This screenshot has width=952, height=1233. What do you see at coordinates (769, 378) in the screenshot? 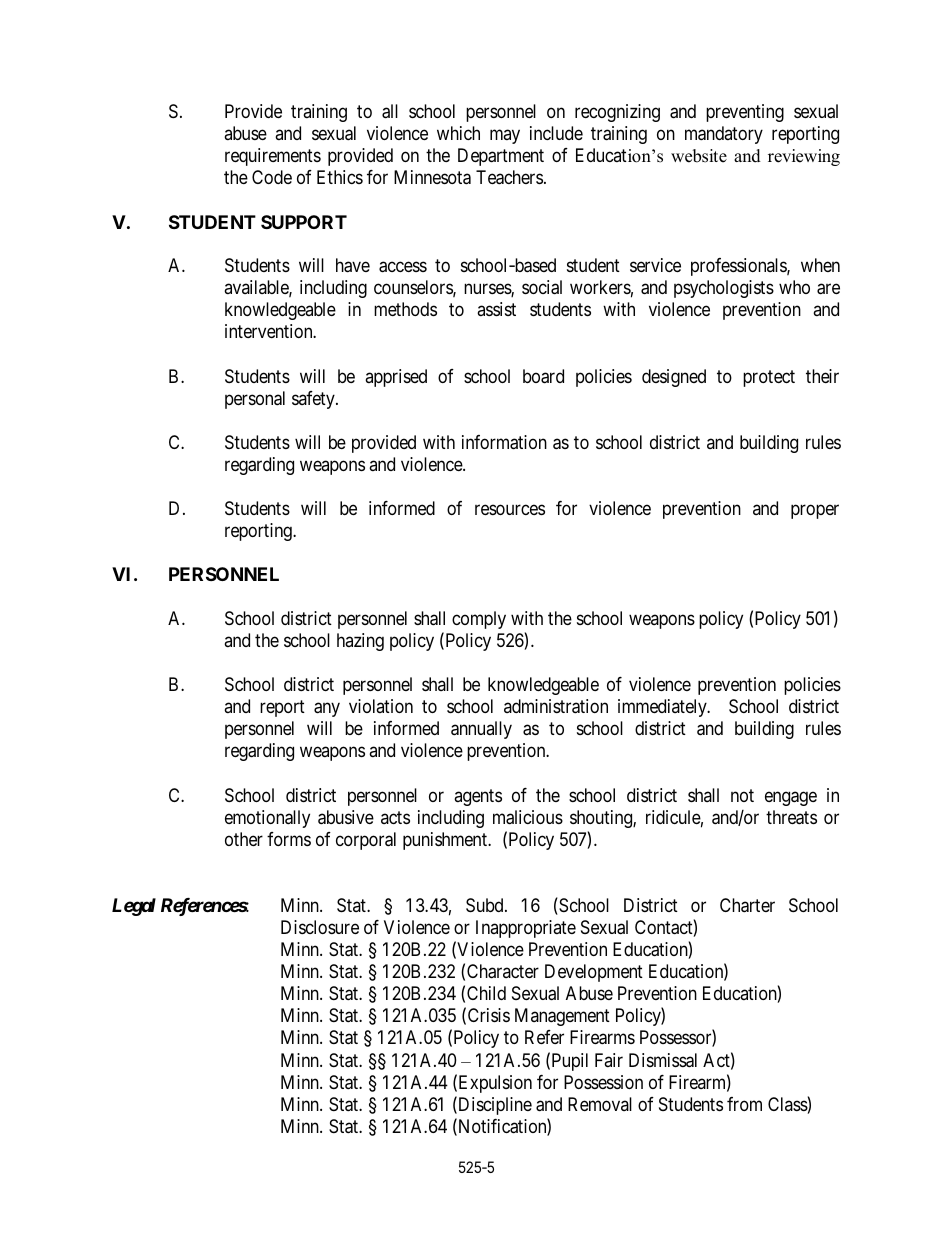
I see `protect` at bounding box center [769, 378].
